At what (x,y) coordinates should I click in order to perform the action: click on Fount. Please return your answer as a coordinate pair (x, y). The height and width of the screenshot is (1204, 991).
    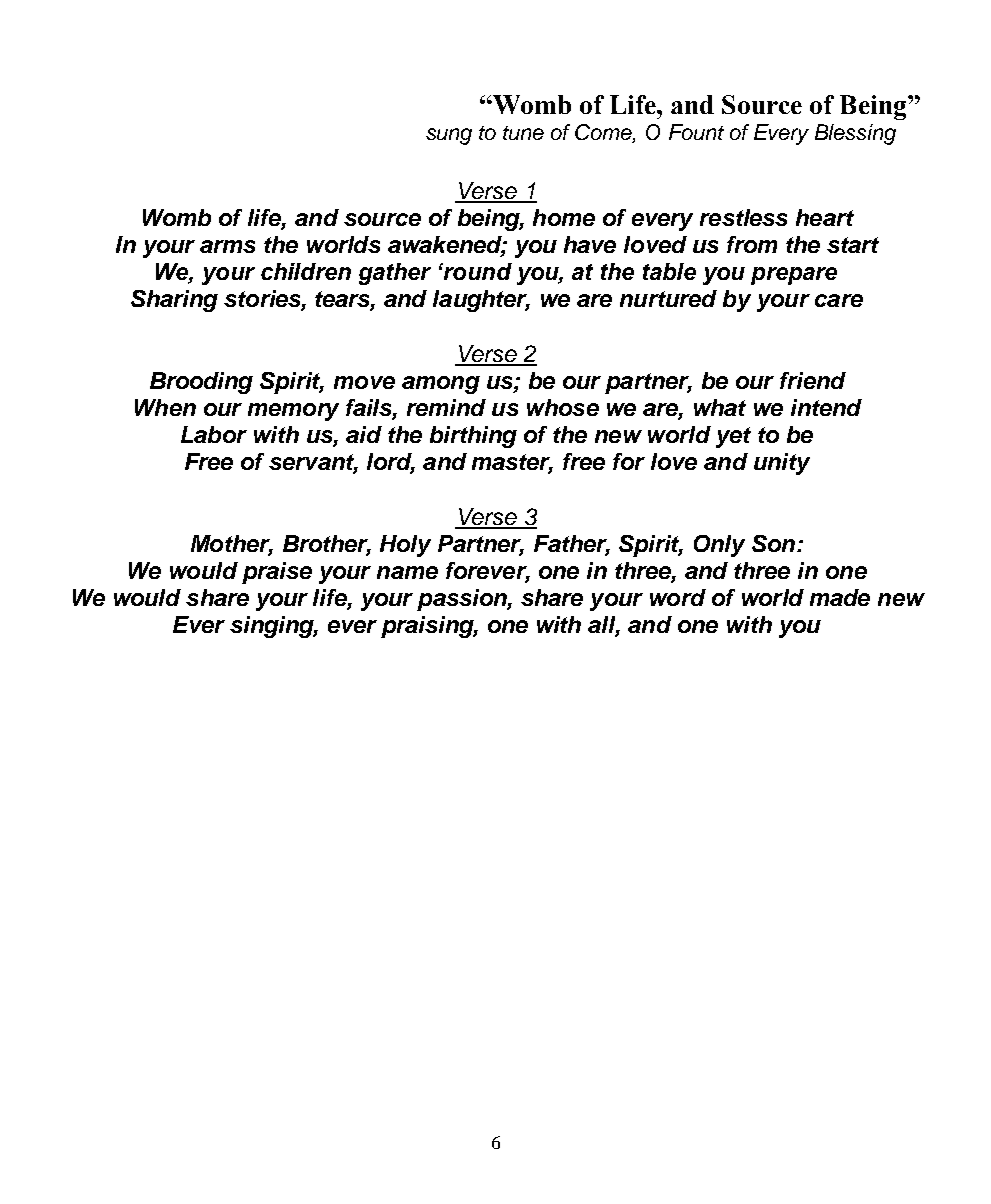
    Looking at the image, I should click on (696, 132).
